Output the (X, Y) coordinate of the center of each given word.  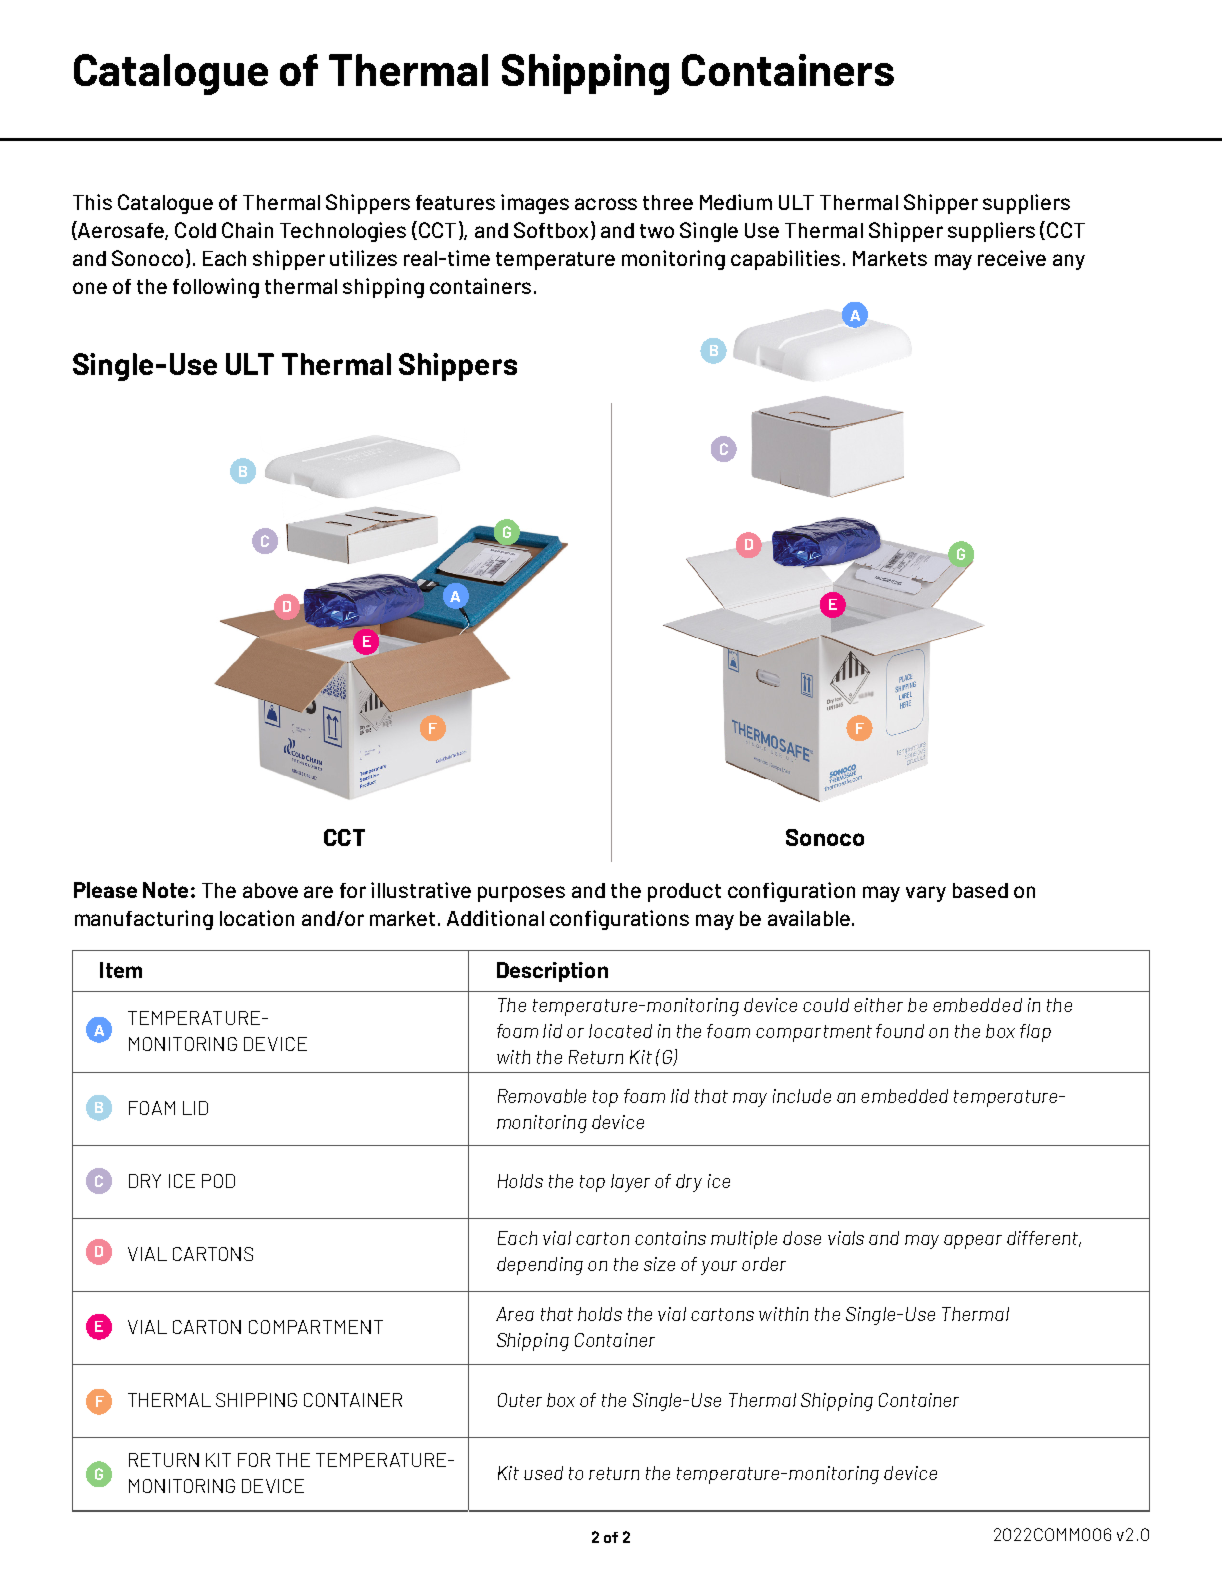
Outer (520, 1400)
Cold (195, 230)
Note (165, 890)
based (980, 890)
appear (973, 1242)
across (606, 204)
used (543, 1473)
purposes (521, 894)
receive (1012, 258)
